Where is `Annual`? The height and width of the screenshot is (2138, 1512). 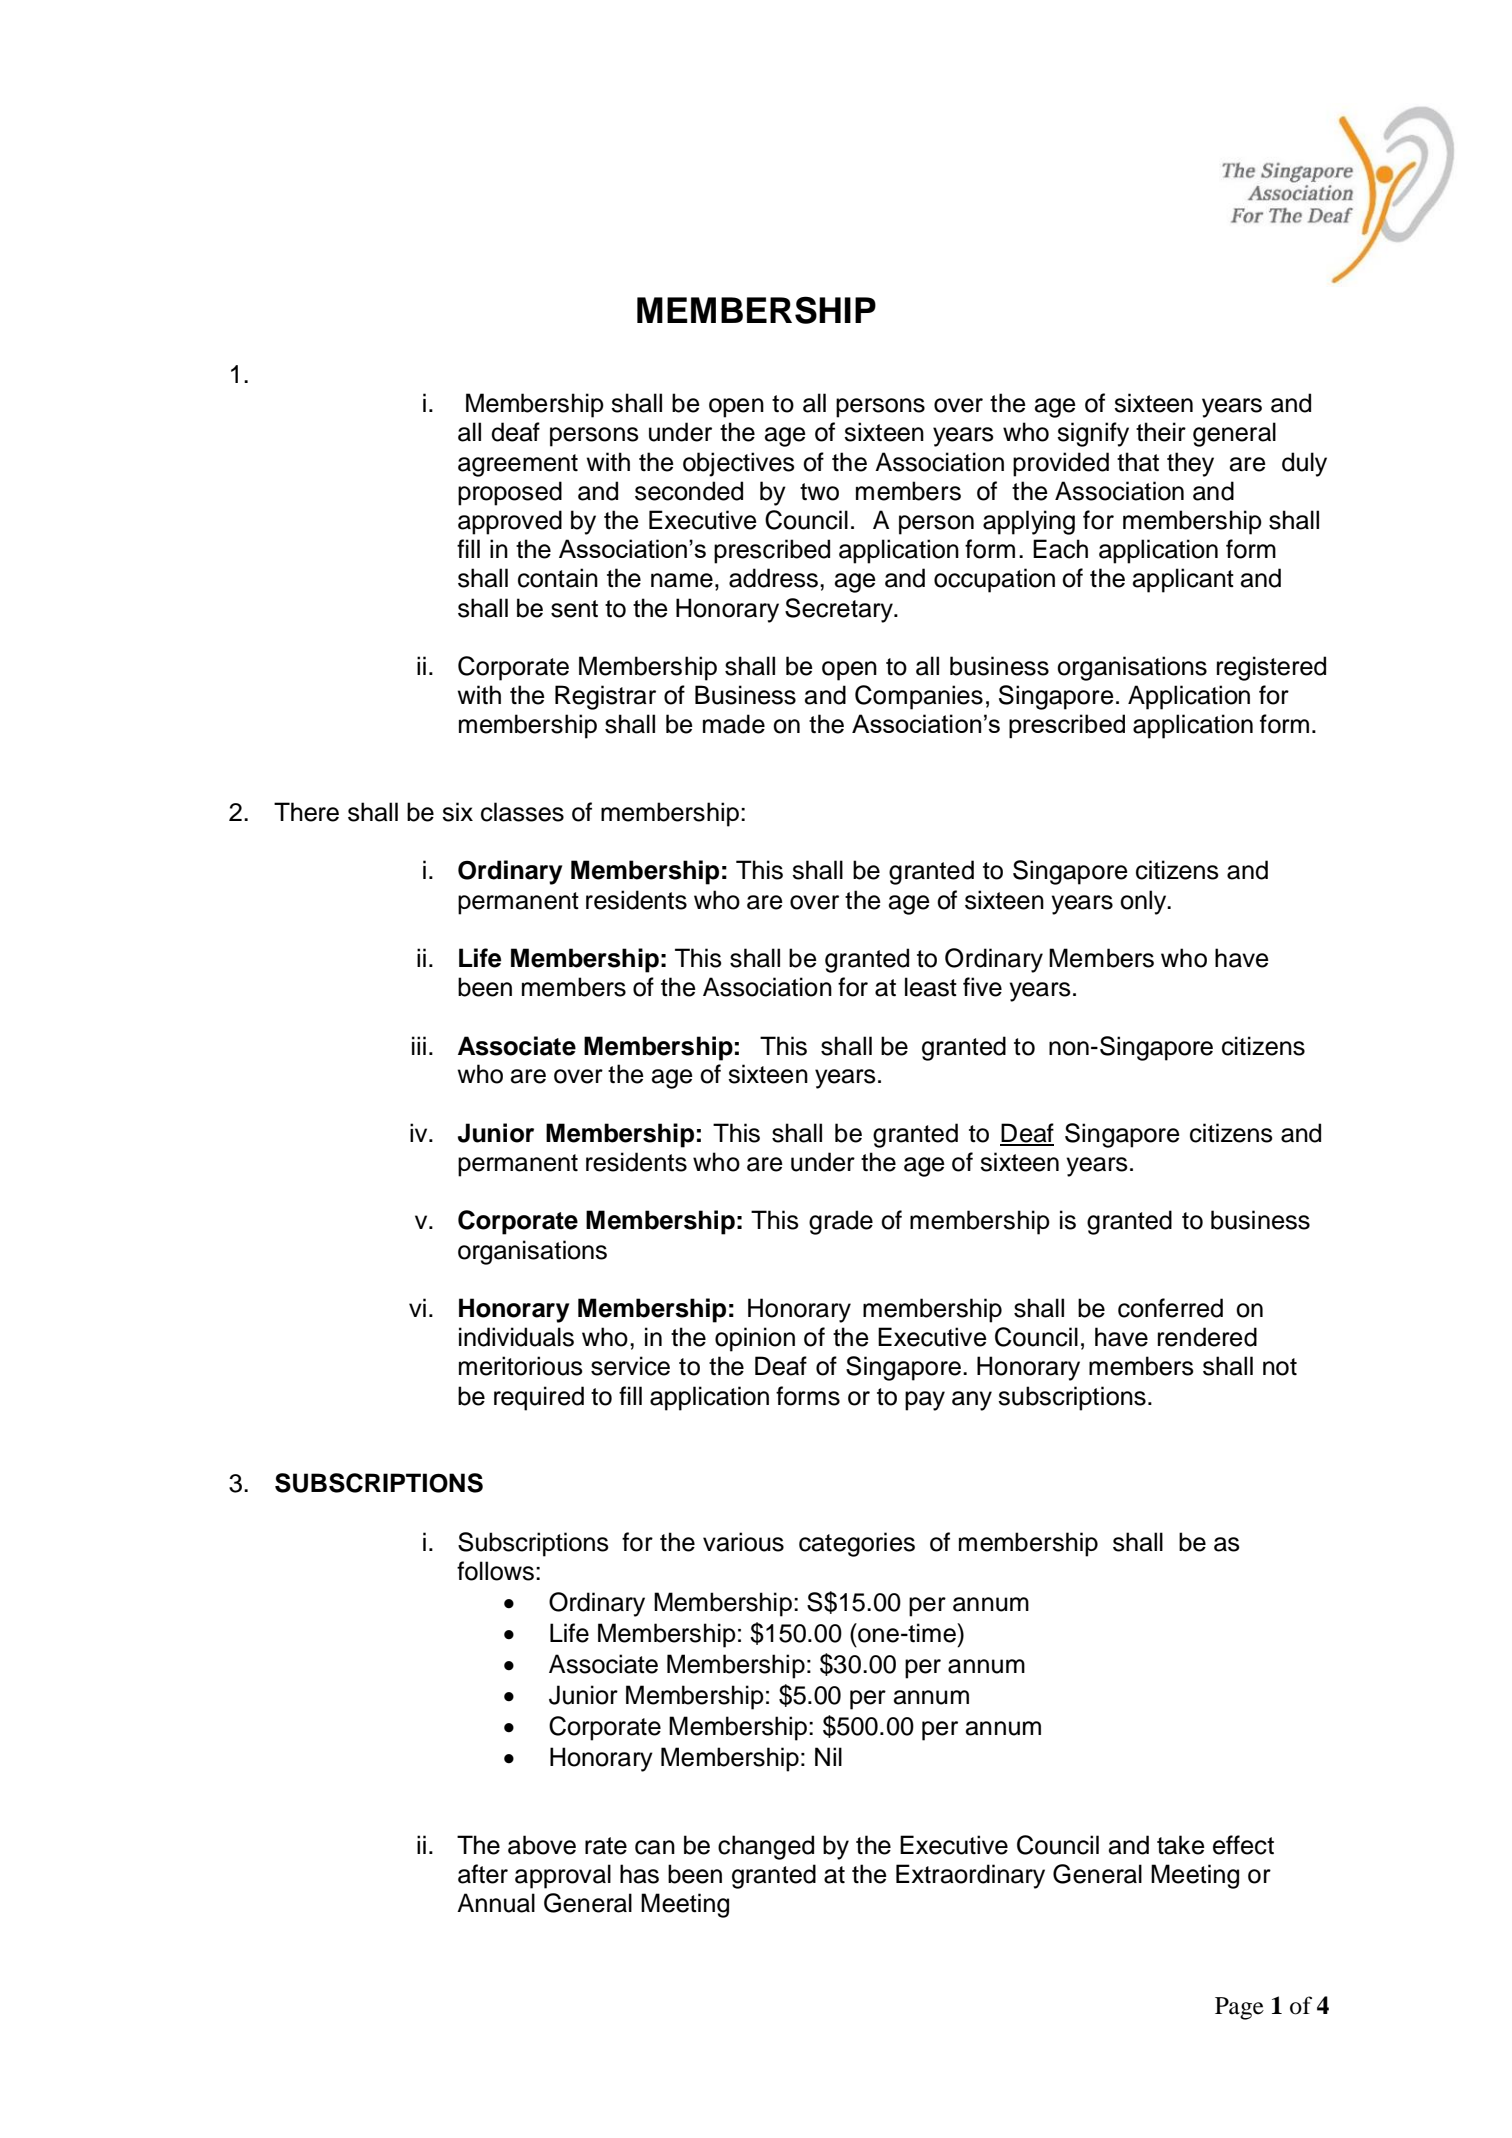
Annual is located at coordinates (496, 1903).
